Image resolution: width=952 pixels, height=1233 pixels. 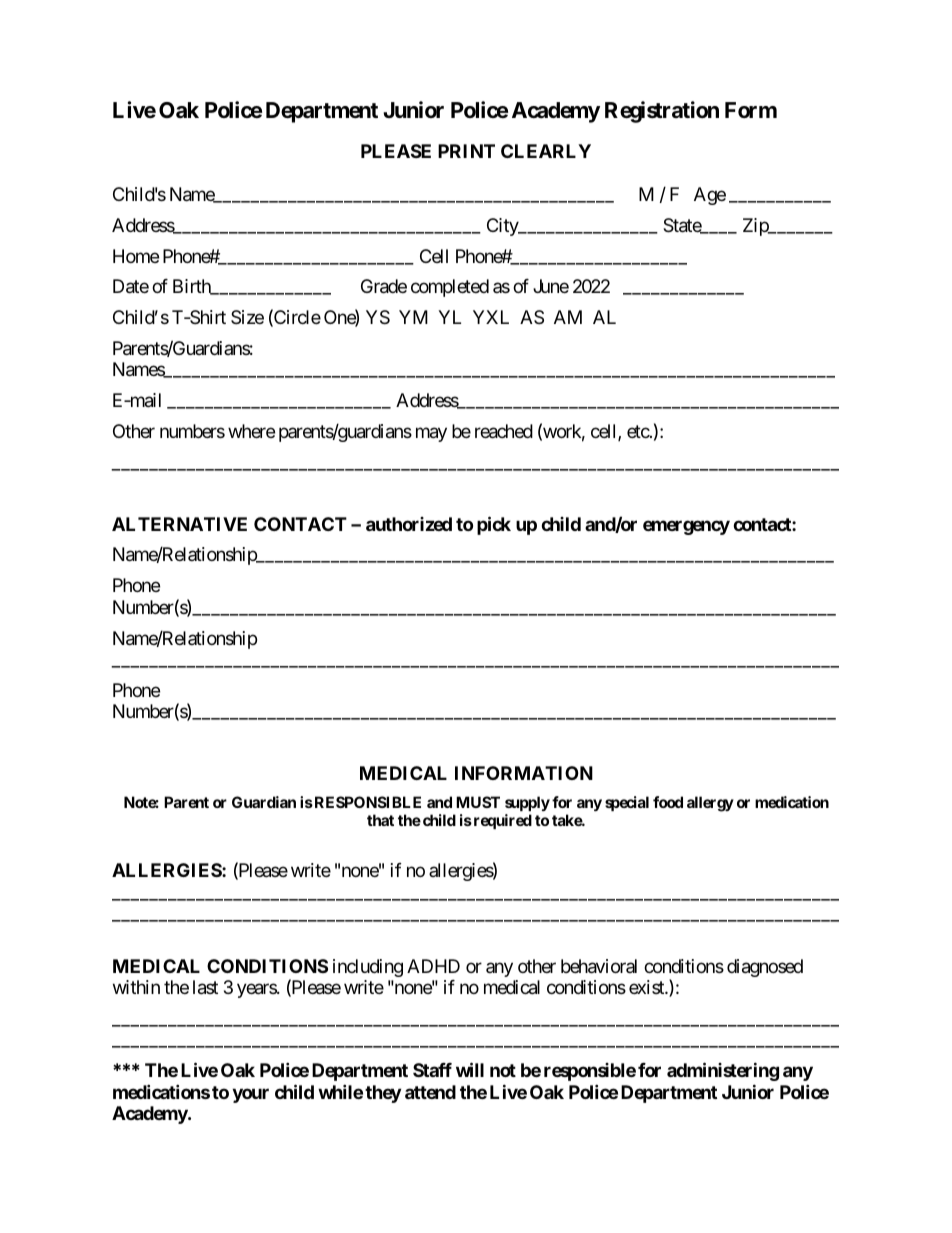 I want to click on ALTERNATIVE, so click(x=179, y=524).
